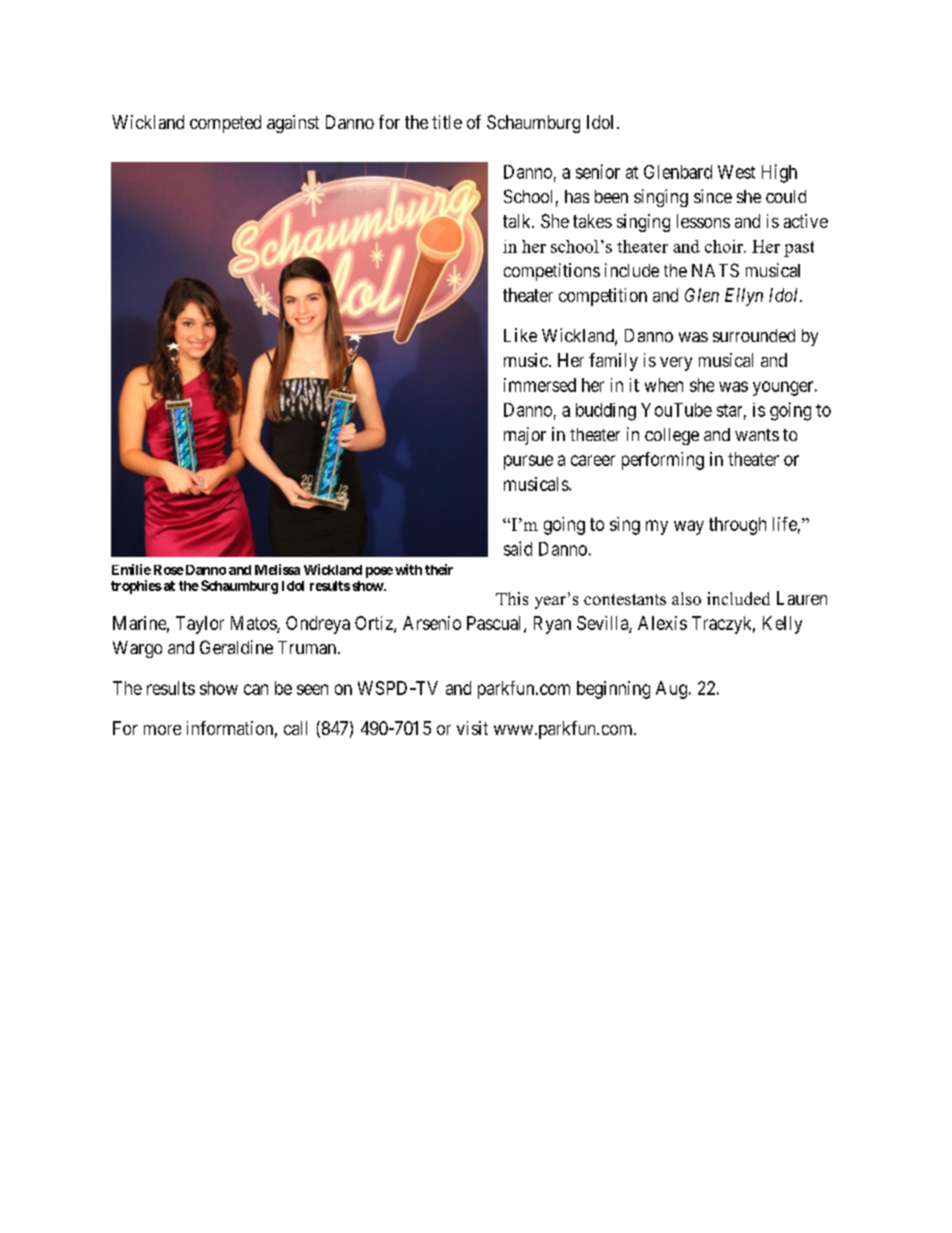 The image size is (952, 1233). What do you see at coordinates (520, 335) in the screenshot?
I see `Like` at bounding box center [520, 335].
